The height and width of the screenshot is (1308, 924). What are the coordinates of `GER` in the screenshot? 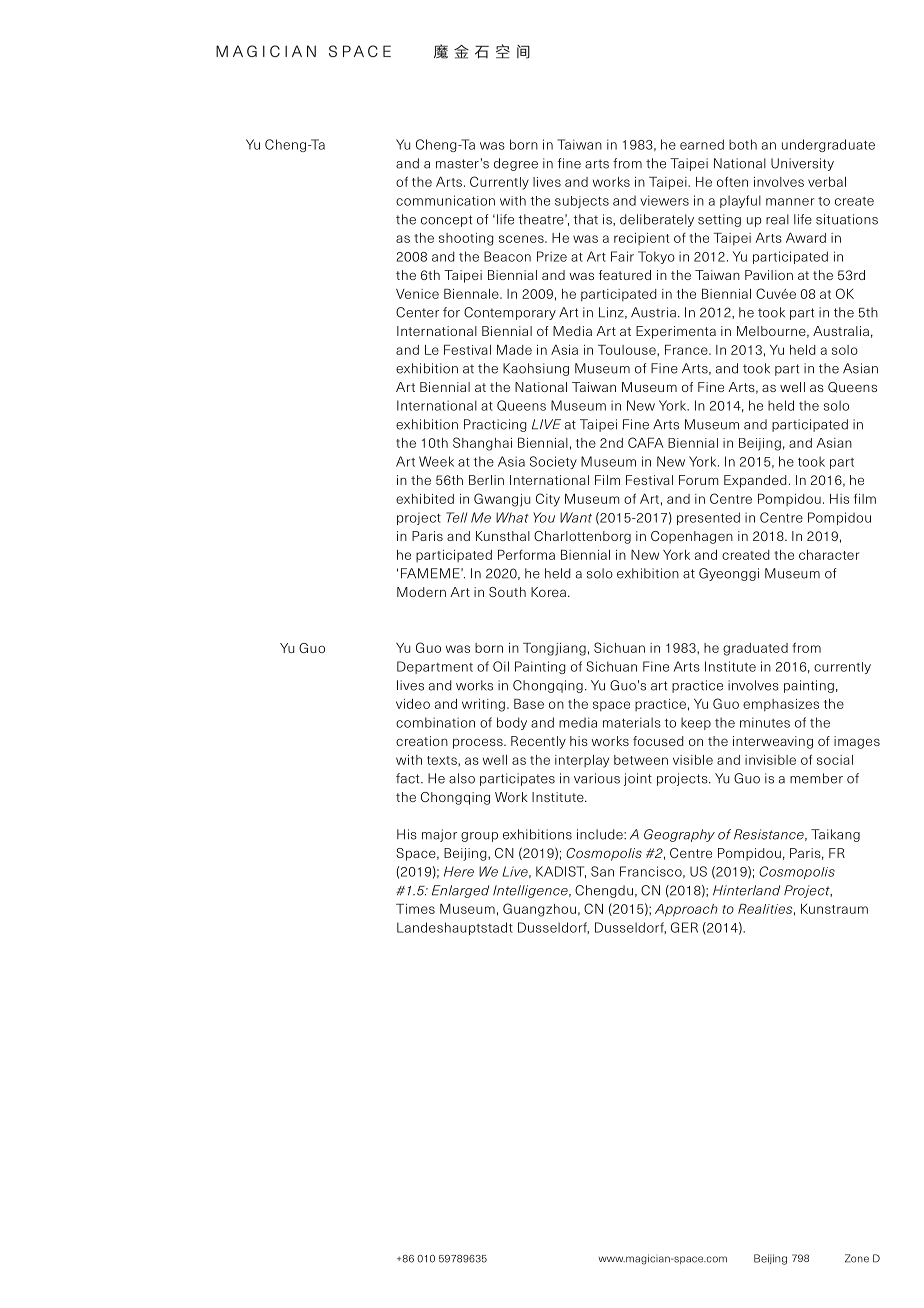 It's located at (684, 927).
